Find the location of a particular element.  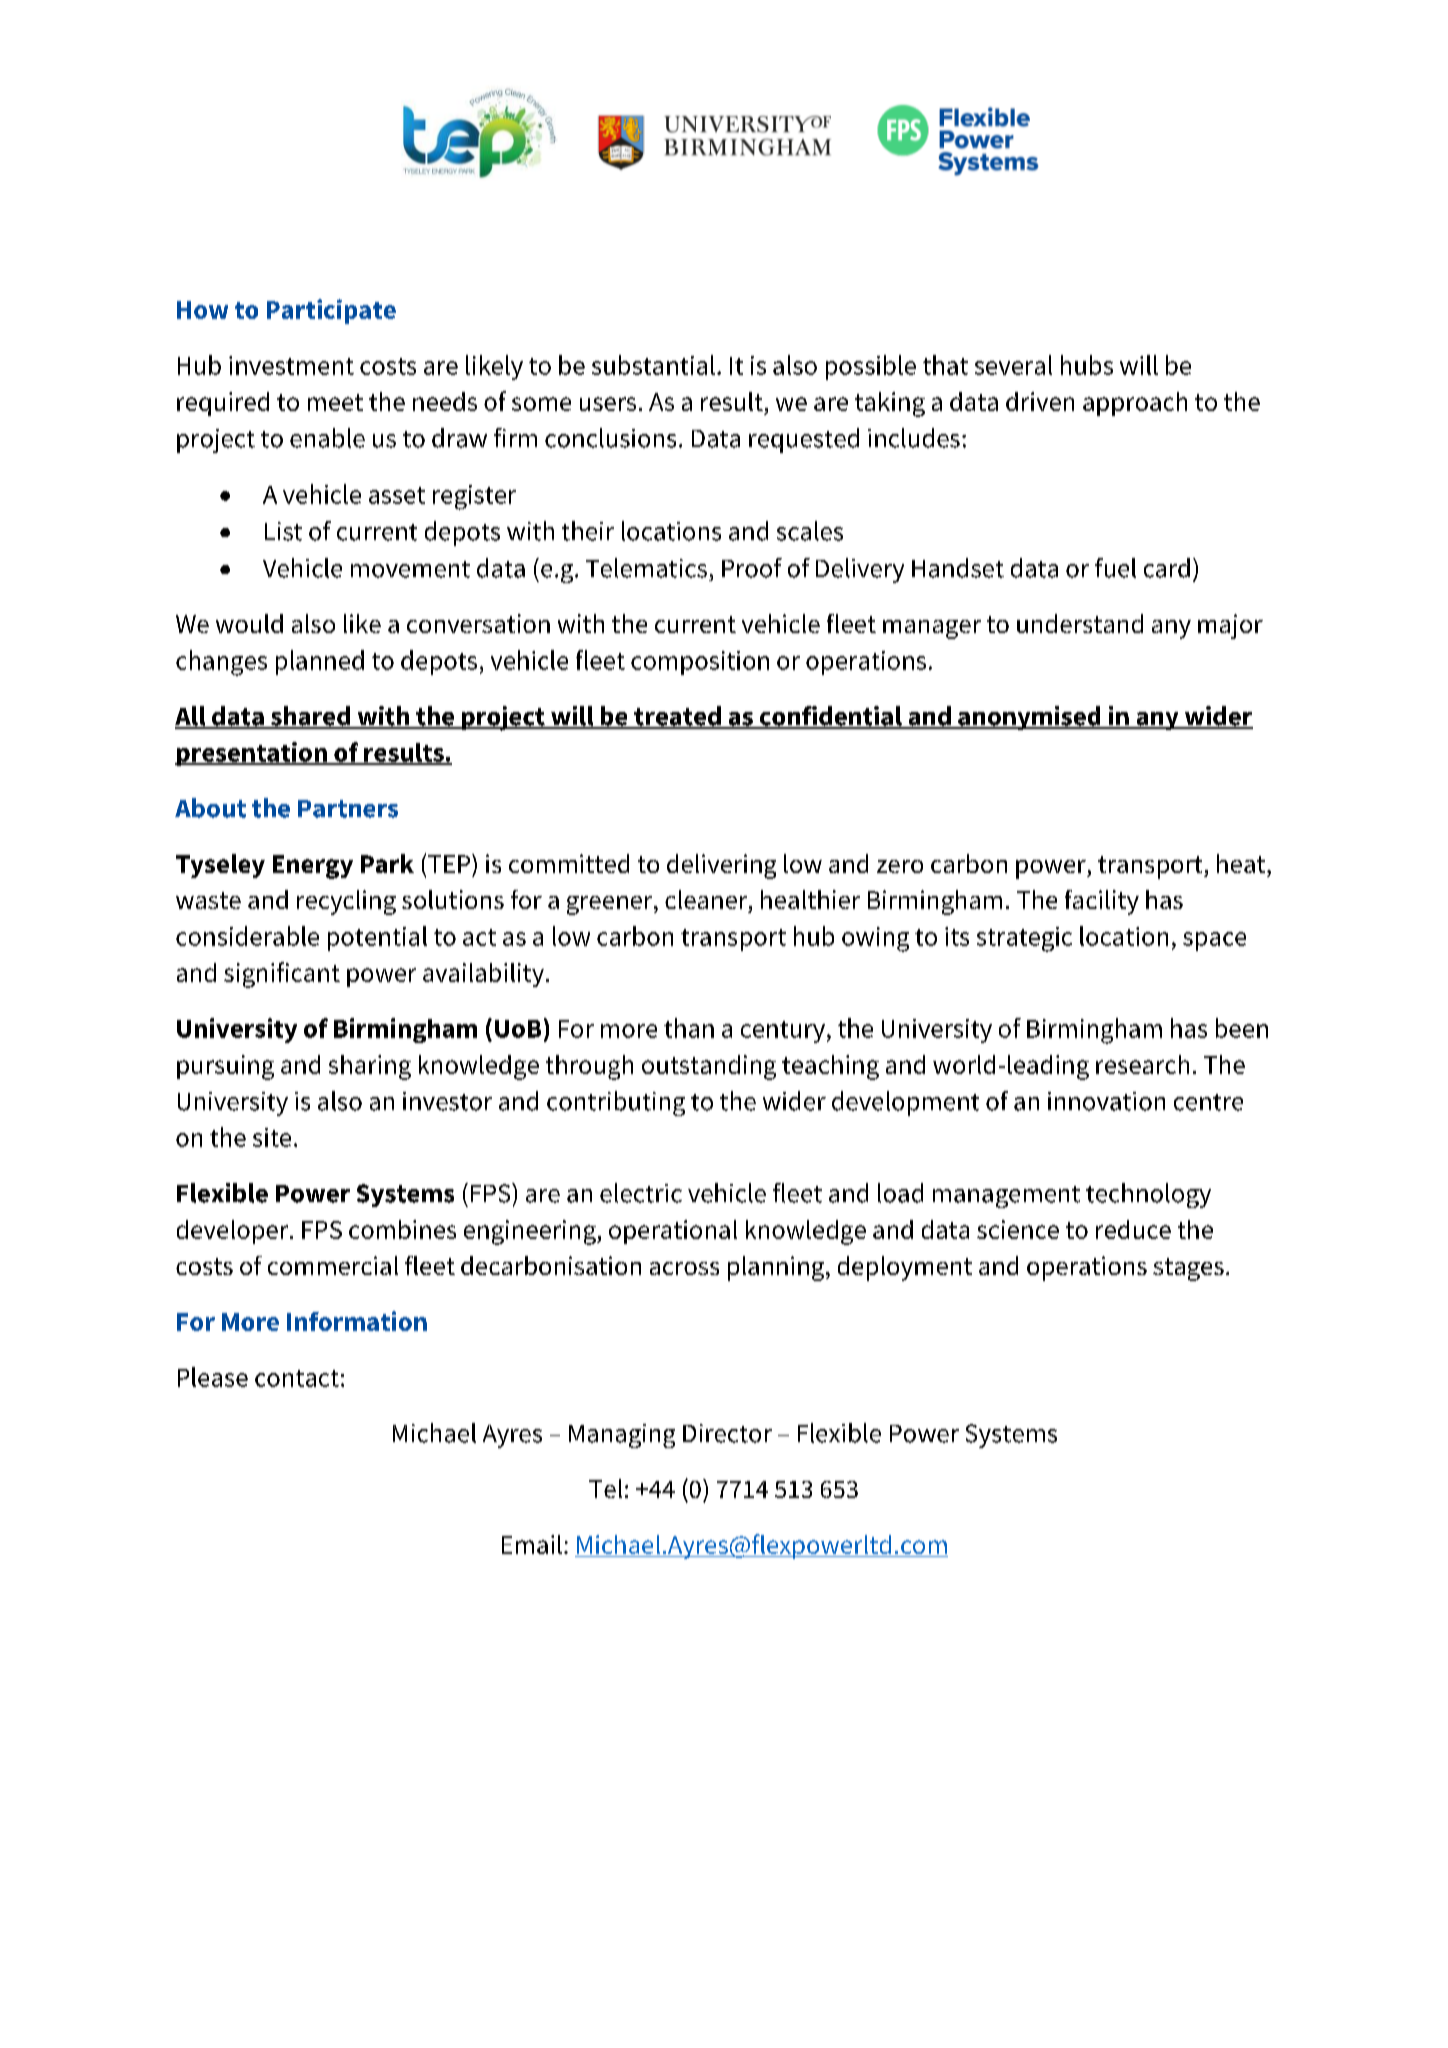

substantial is located at coordinates (653, 365).
